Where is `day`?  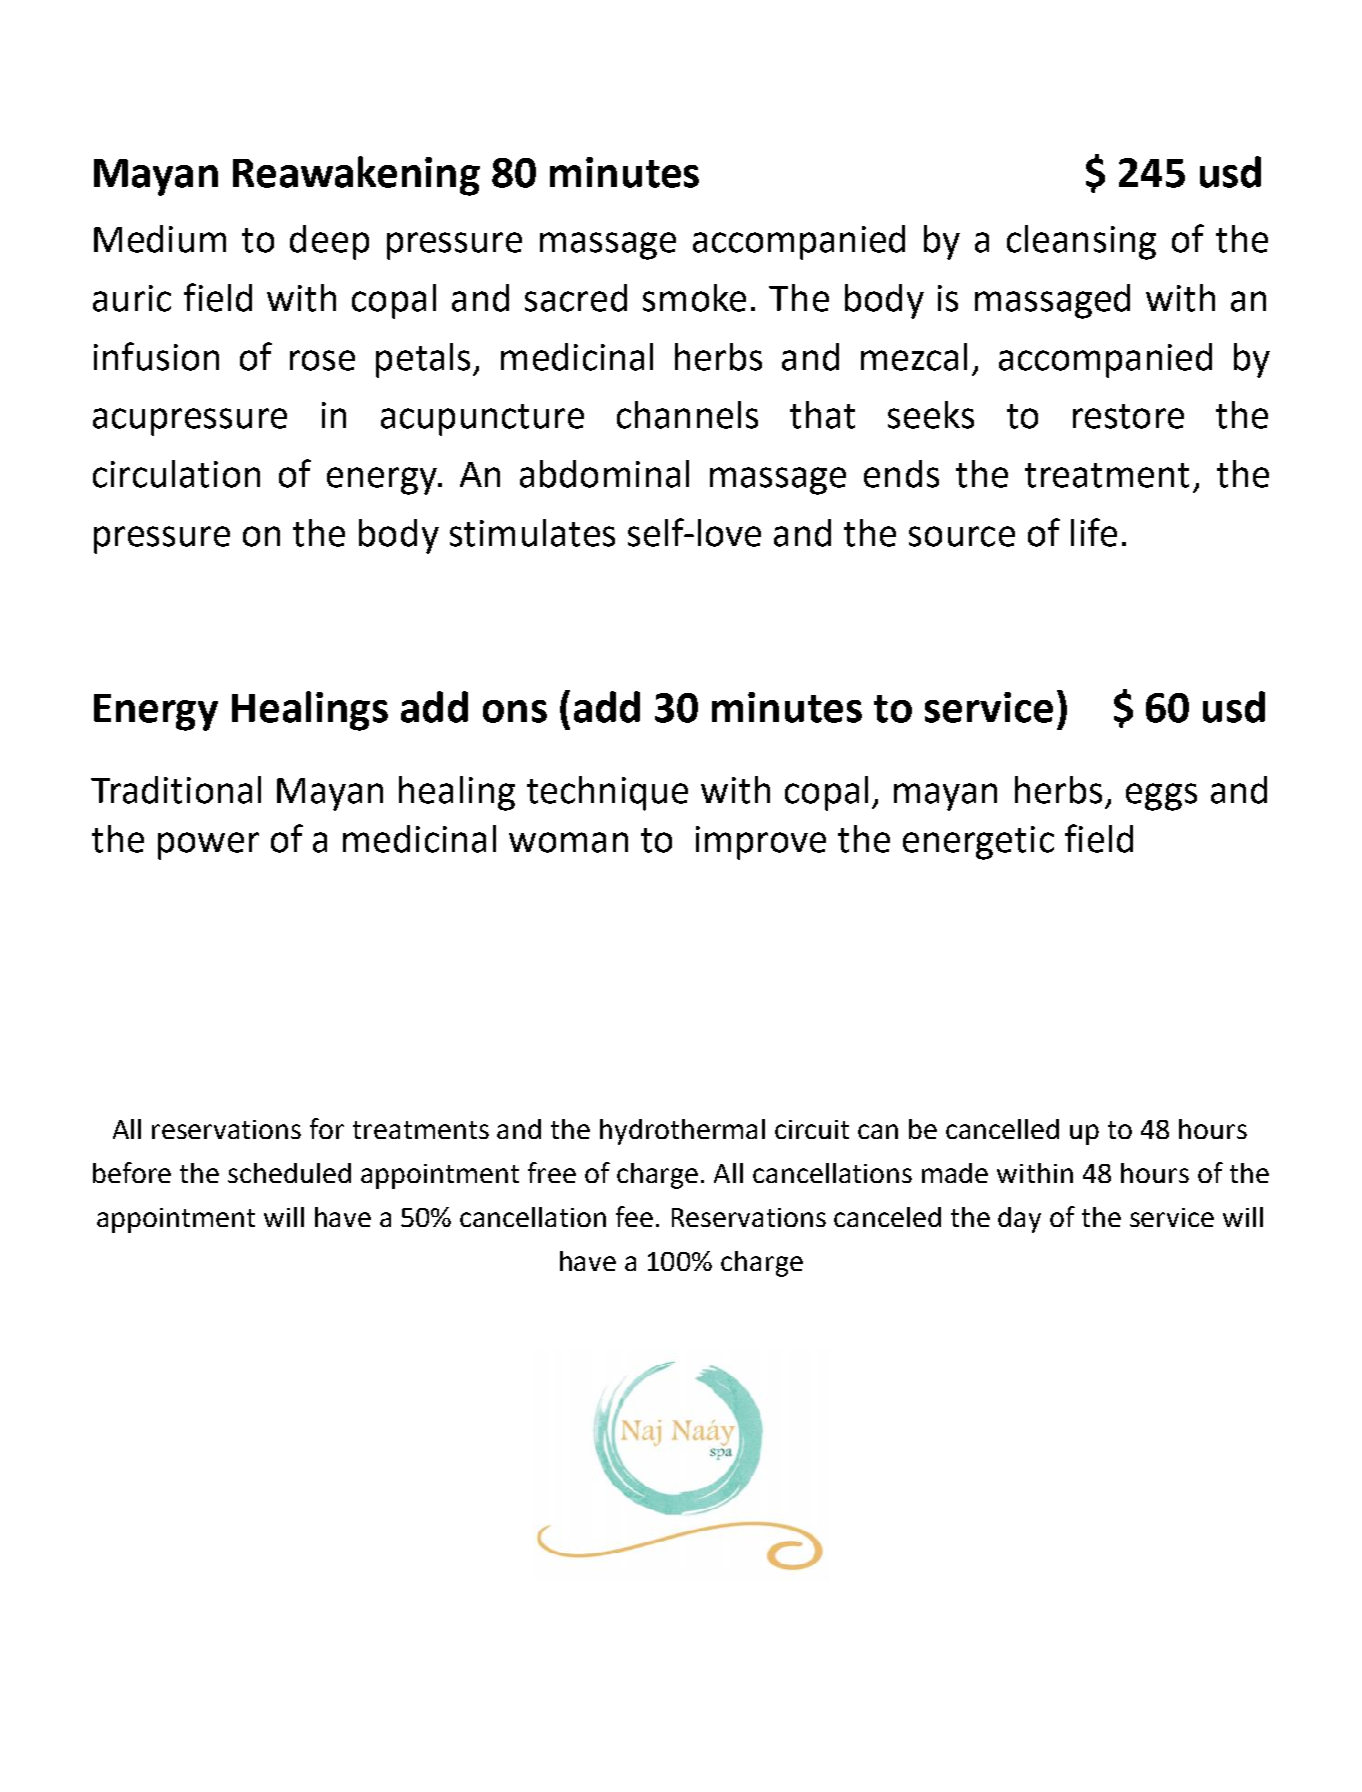 day is located at coordinates (1019, 1220).
